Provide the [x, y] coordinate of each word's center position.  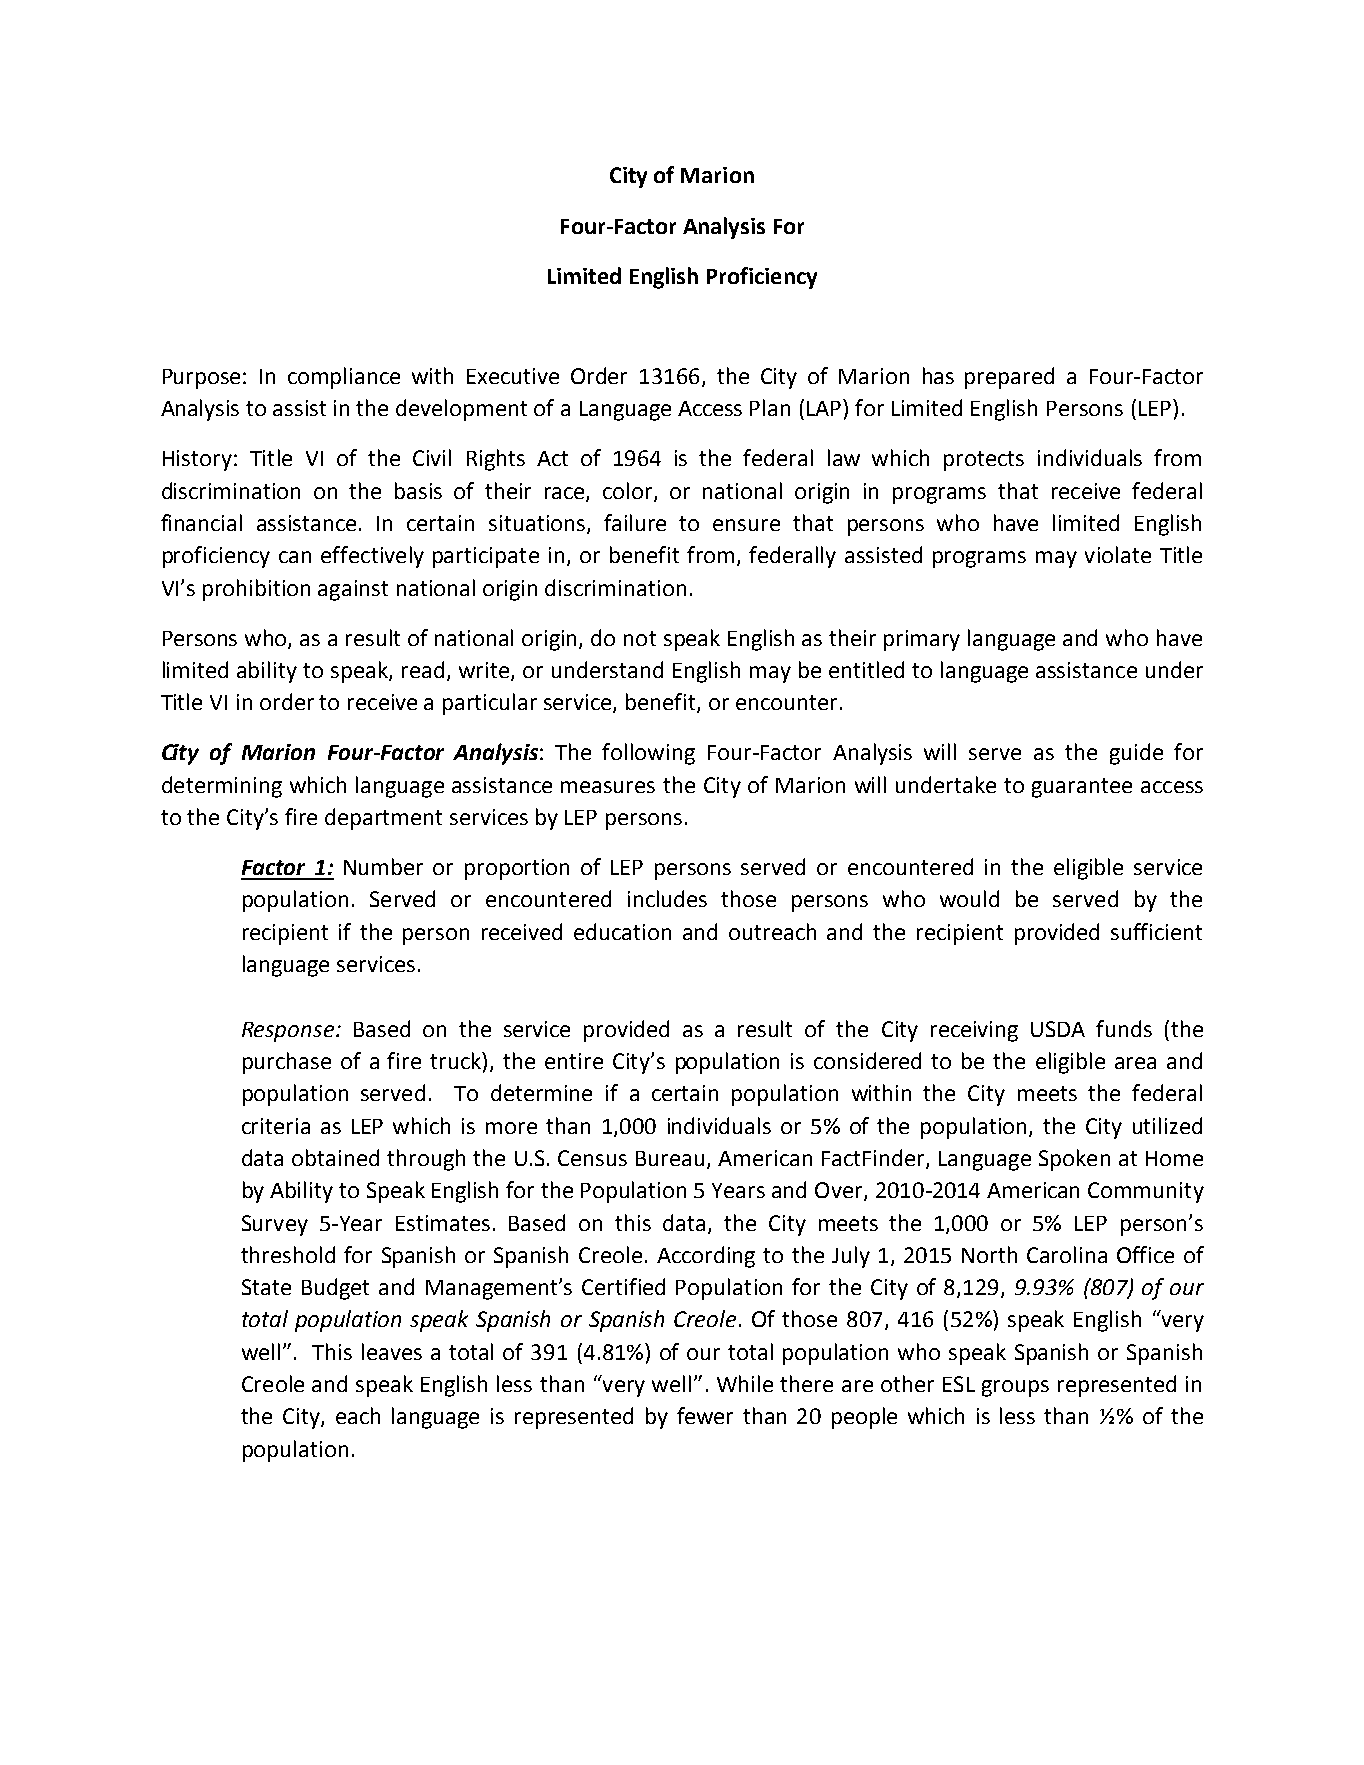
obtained [335, 1157]
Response [288, 1032]
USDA [1058, 1029]
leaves [392, 1351]
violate [1118, 554]
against [353, 590]
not [640, 638]
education [622, 931]
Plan [770, 407]
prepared [1009, 378]
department [383, 819]
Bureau [670, 1158]
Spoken [1074, 1160]
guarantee [1082, 788]
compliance [344, 378]
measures [608, 787]
